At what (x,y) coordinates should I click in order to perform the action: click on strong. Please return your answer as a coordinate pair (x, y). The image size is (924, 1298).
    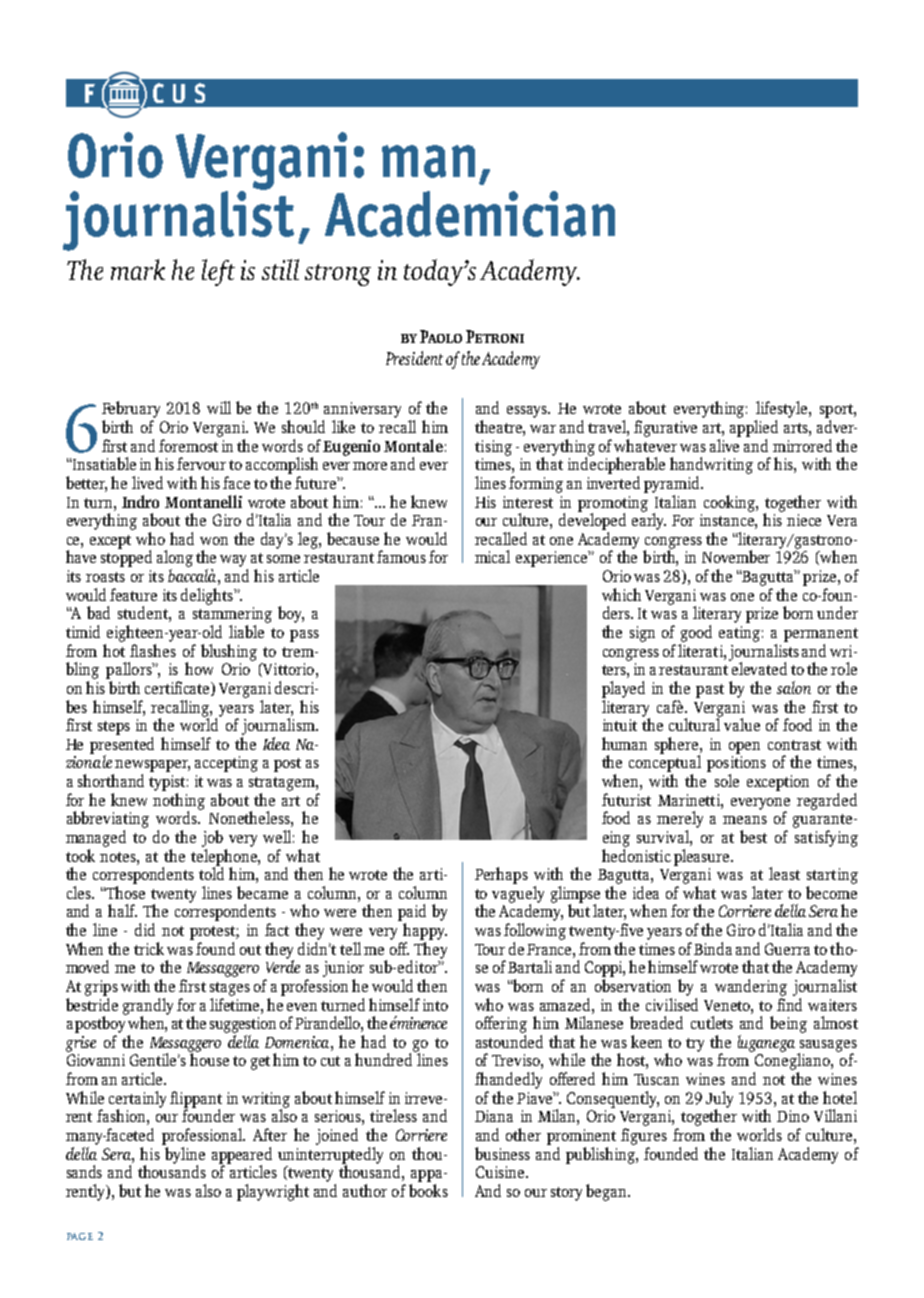
    Looking at the image, I should click on (338, 275).
